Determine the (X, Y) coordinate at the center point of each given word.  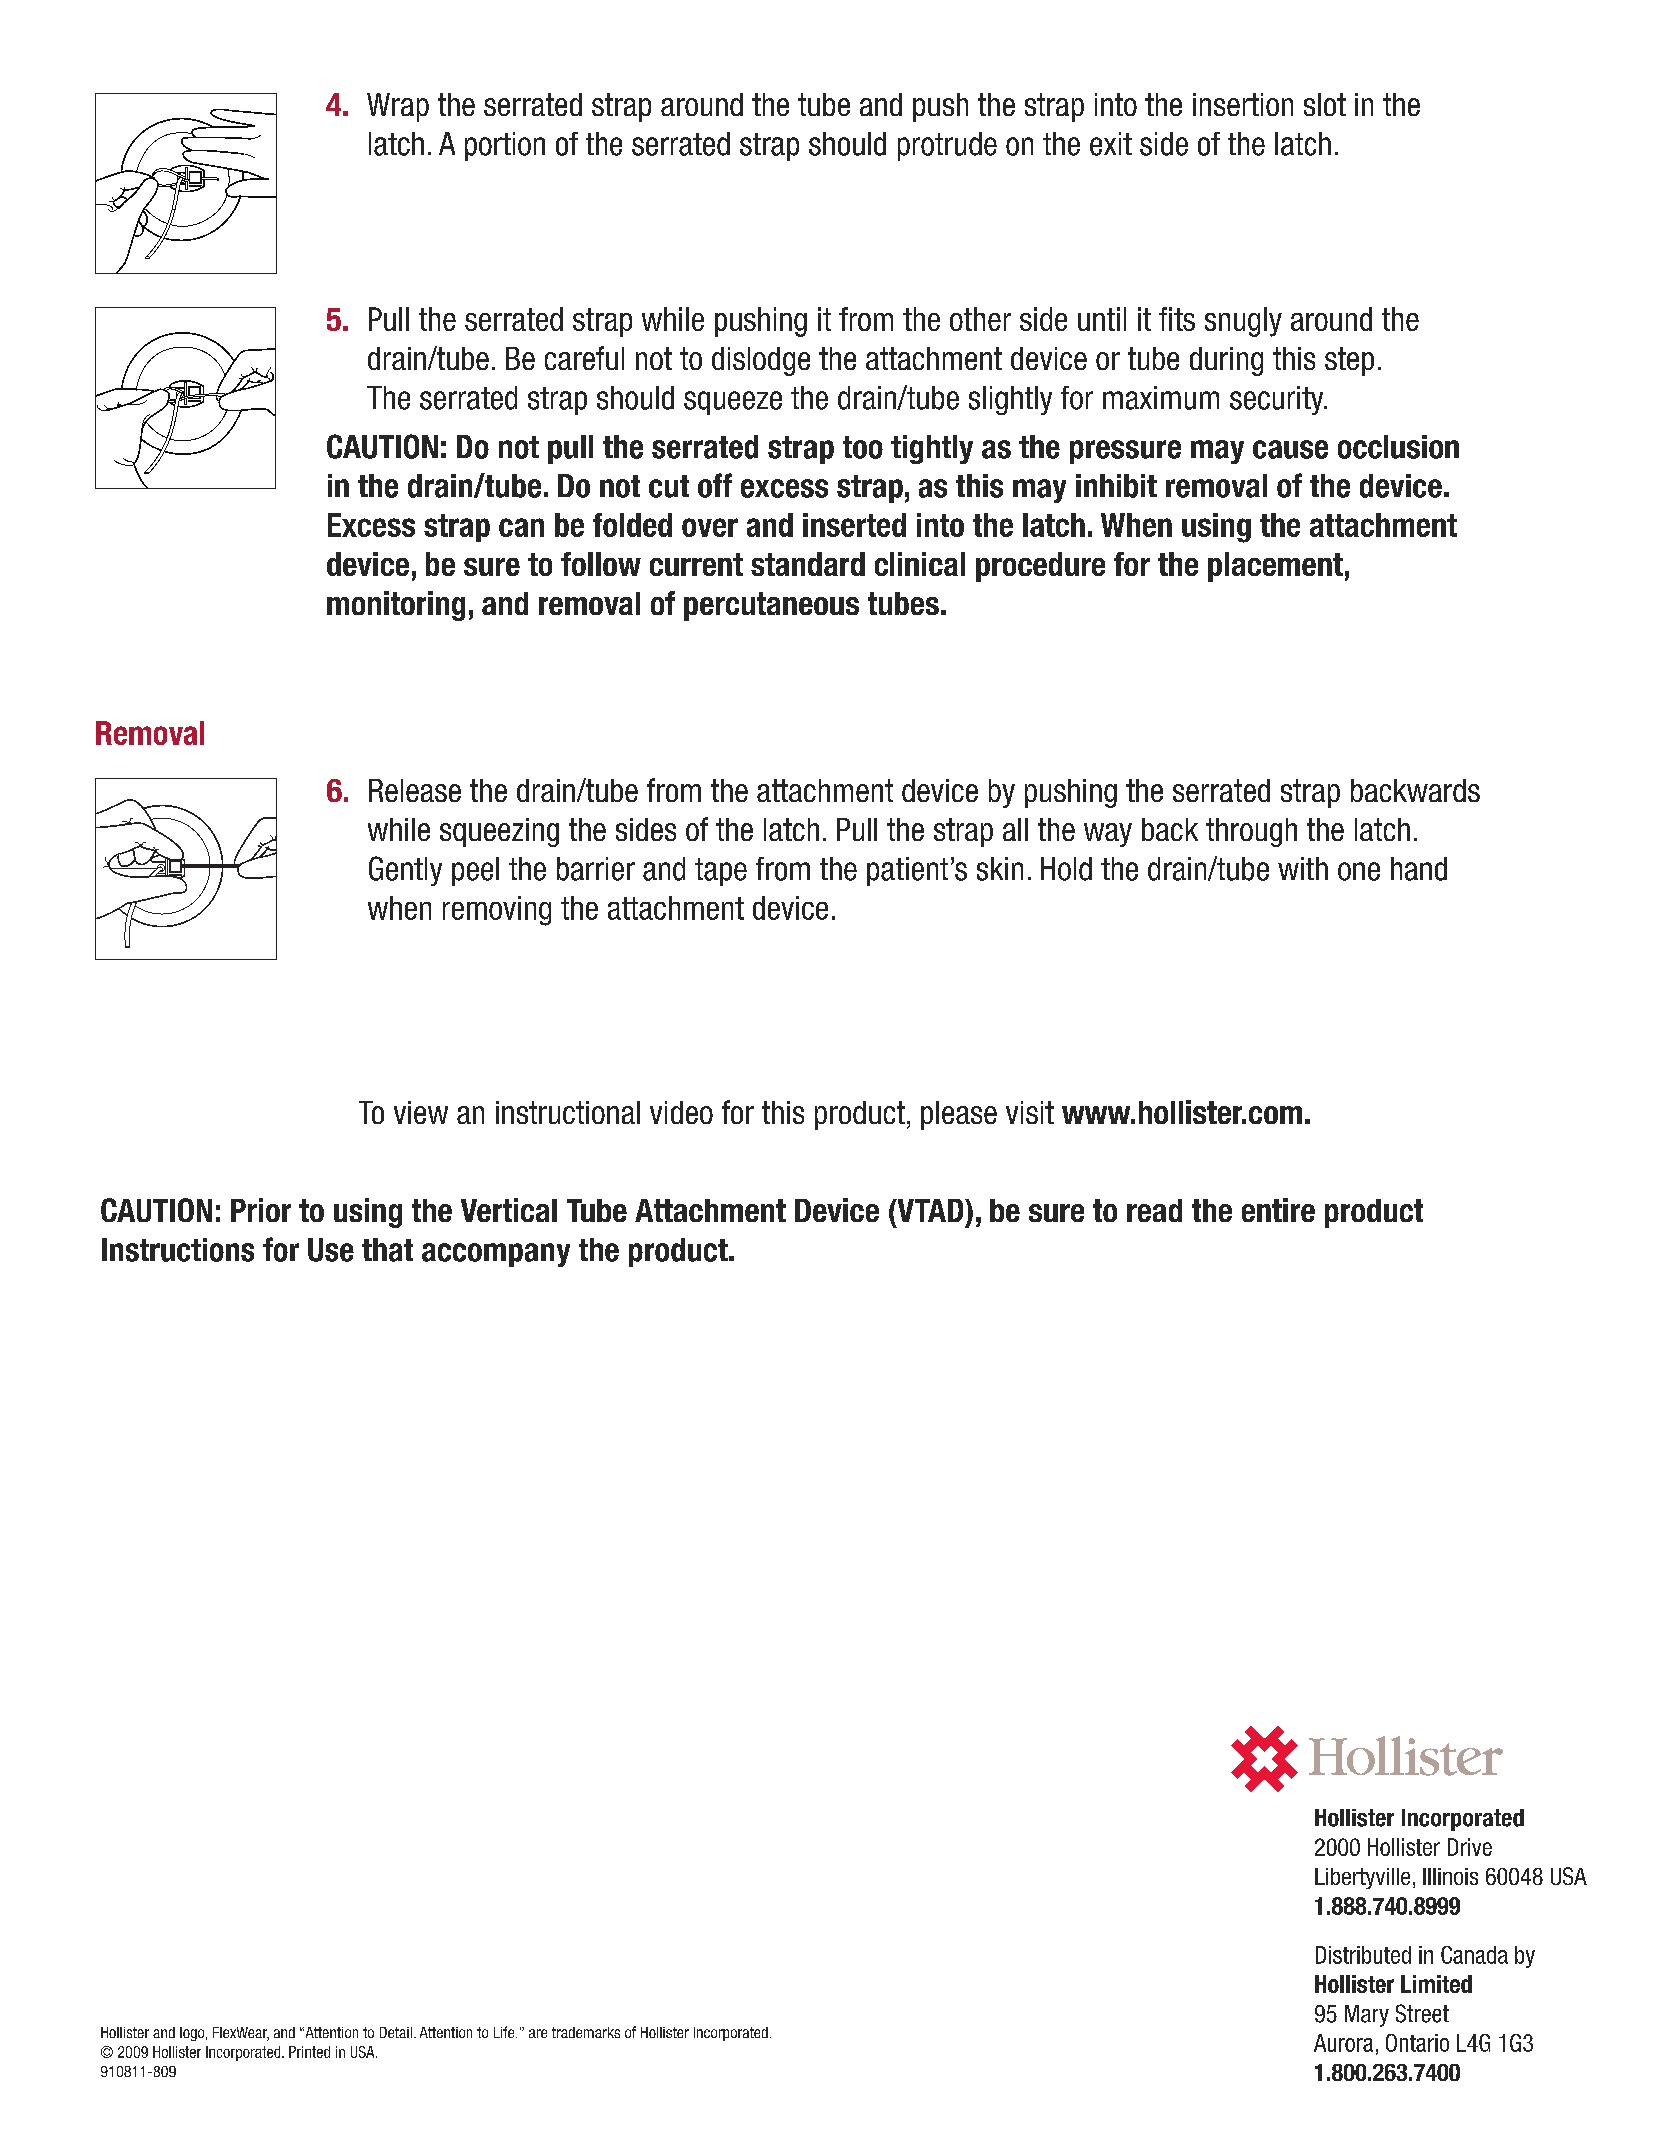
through (1251, 832)
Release (415, 790)
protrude (947, 146)
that (387, 1250)
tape (721, 872)
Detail (396, 2032)
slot (1325, 104)
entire (1278, 1210)
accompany (496, 1255)
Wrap (398, 107)
